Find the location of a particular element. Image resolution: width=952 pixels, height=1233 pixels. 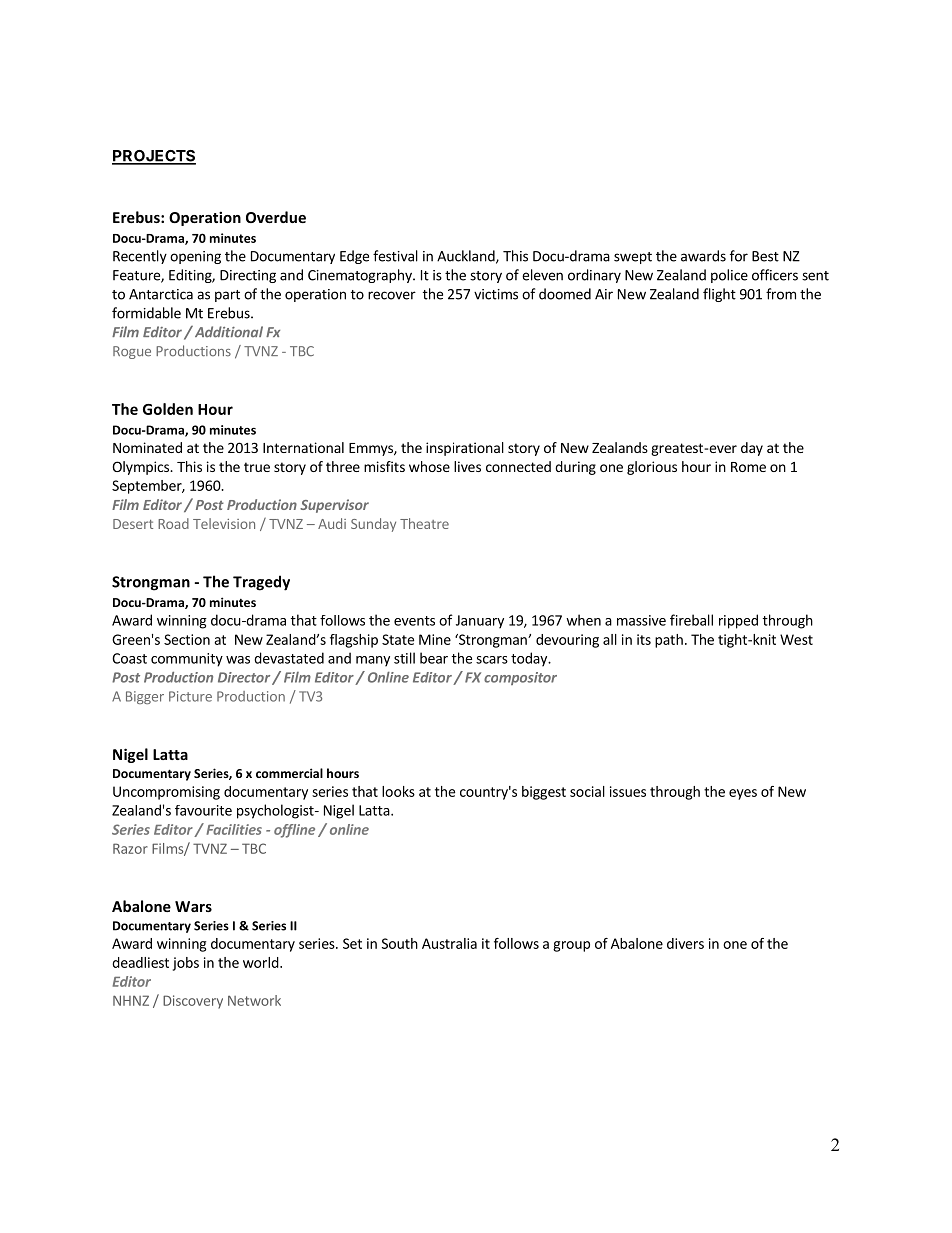

ripped is located at coordinates (738, 621).
